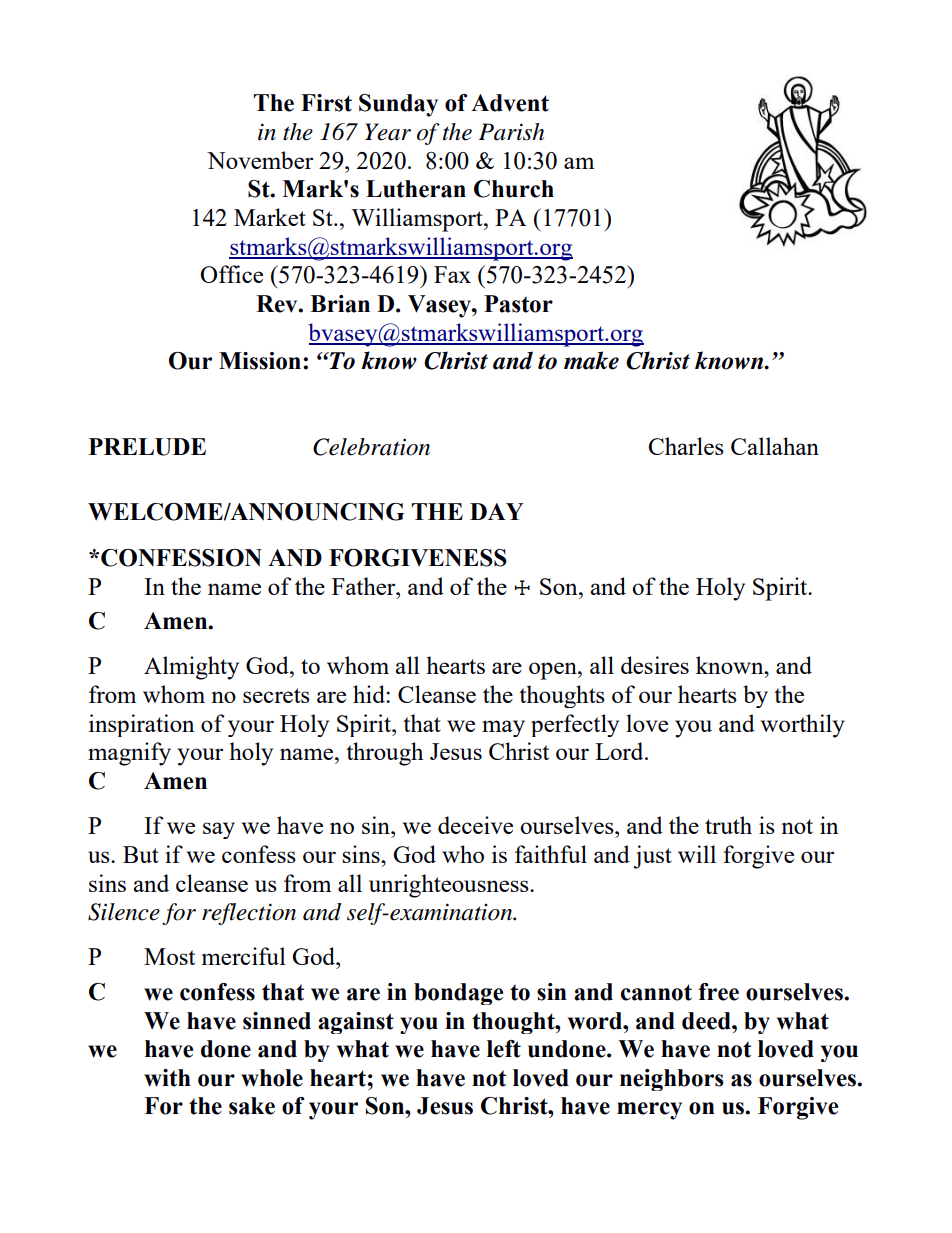 The width and height of the document is (952, 1233). I want to click on hid, so click(370, 694).
